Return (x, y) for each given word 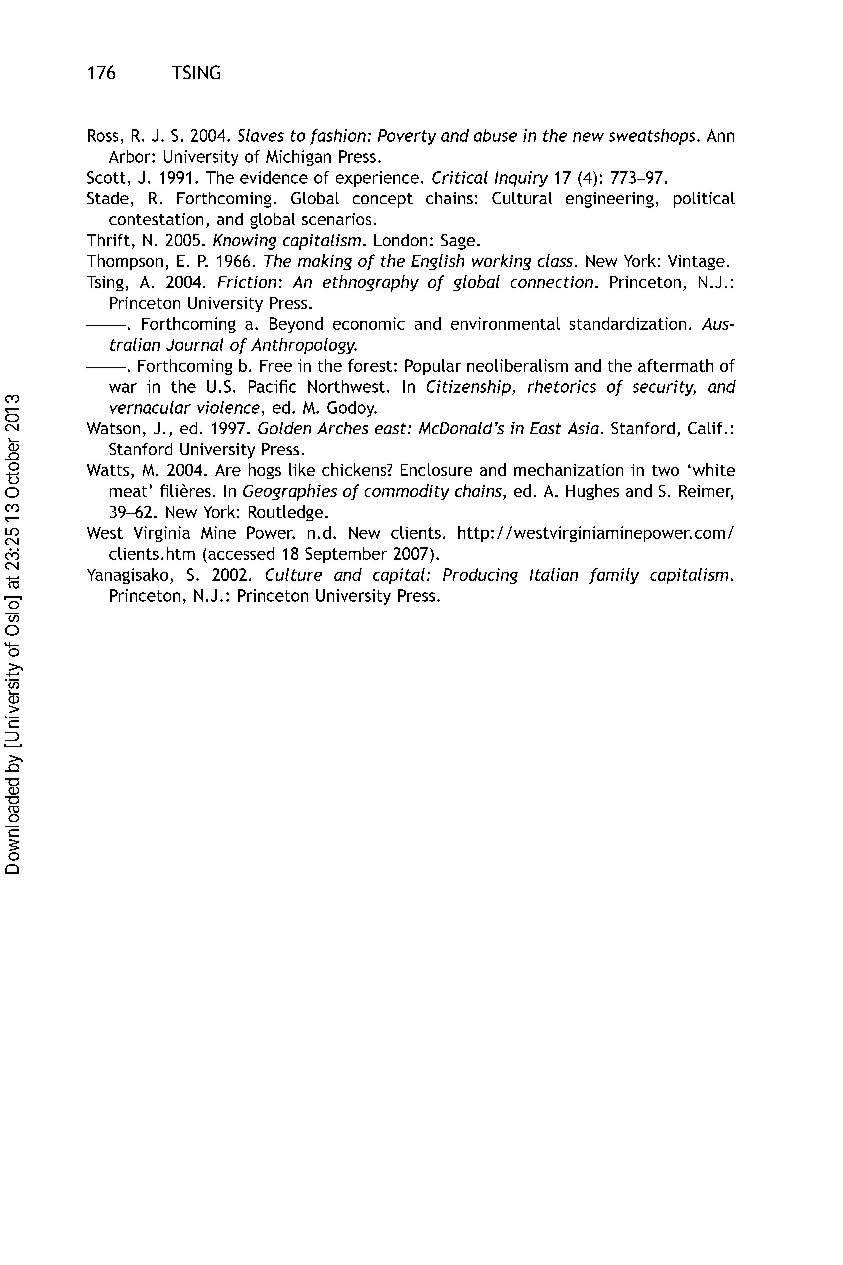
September (346, 555)
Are (228, 470)
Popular (433, 367)
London (400, 240)
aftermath (675, 365)
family (614, 576)
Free (276, 366)
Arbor (131, 156)
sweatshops (653, 137)
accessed (241, 553)
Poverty (407, 137)
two (665, 470)
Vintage (696, 262)
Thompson (125, 262)
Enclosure (436, 469)
